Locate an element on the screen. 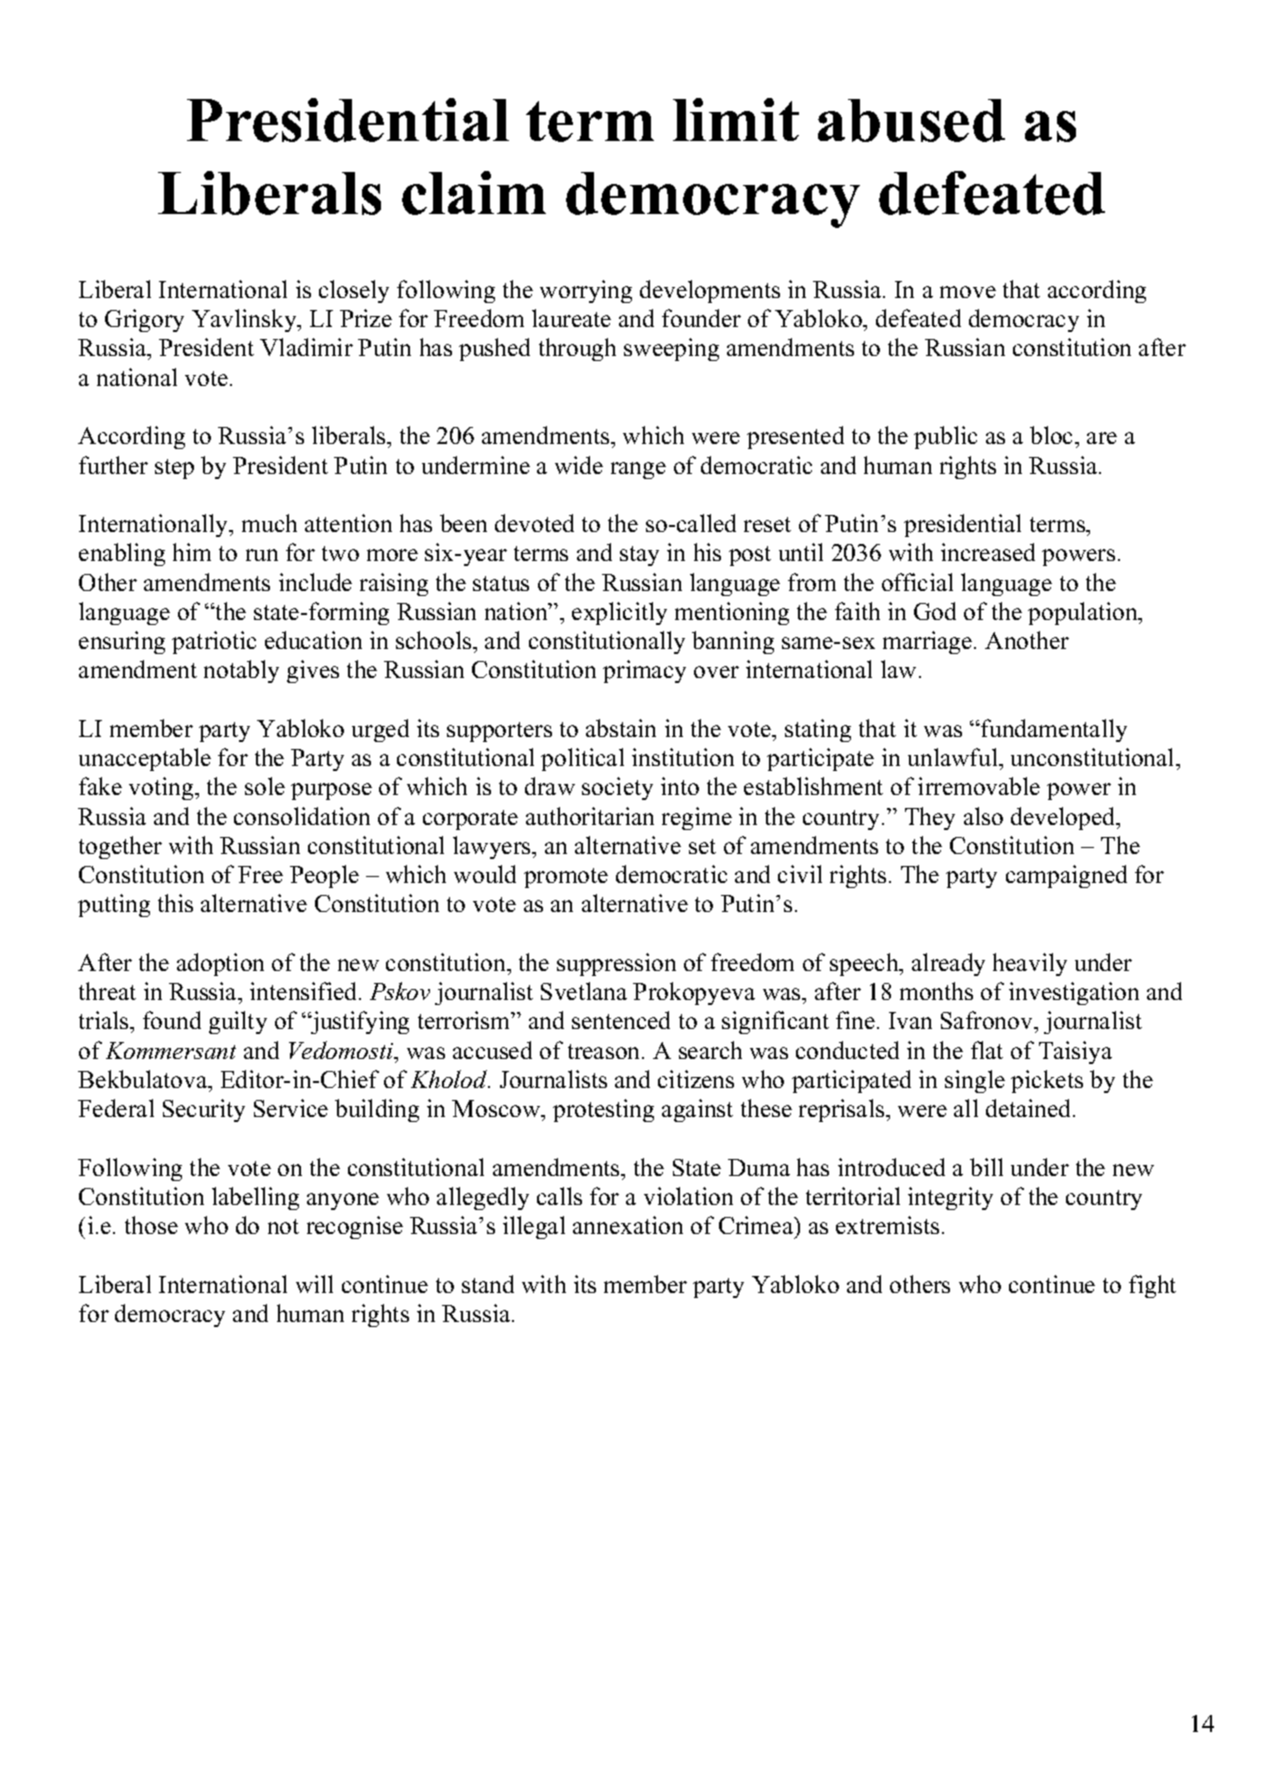 This screenshot has width=1263, height=1786. limit is located at coordinates (736, 119).
